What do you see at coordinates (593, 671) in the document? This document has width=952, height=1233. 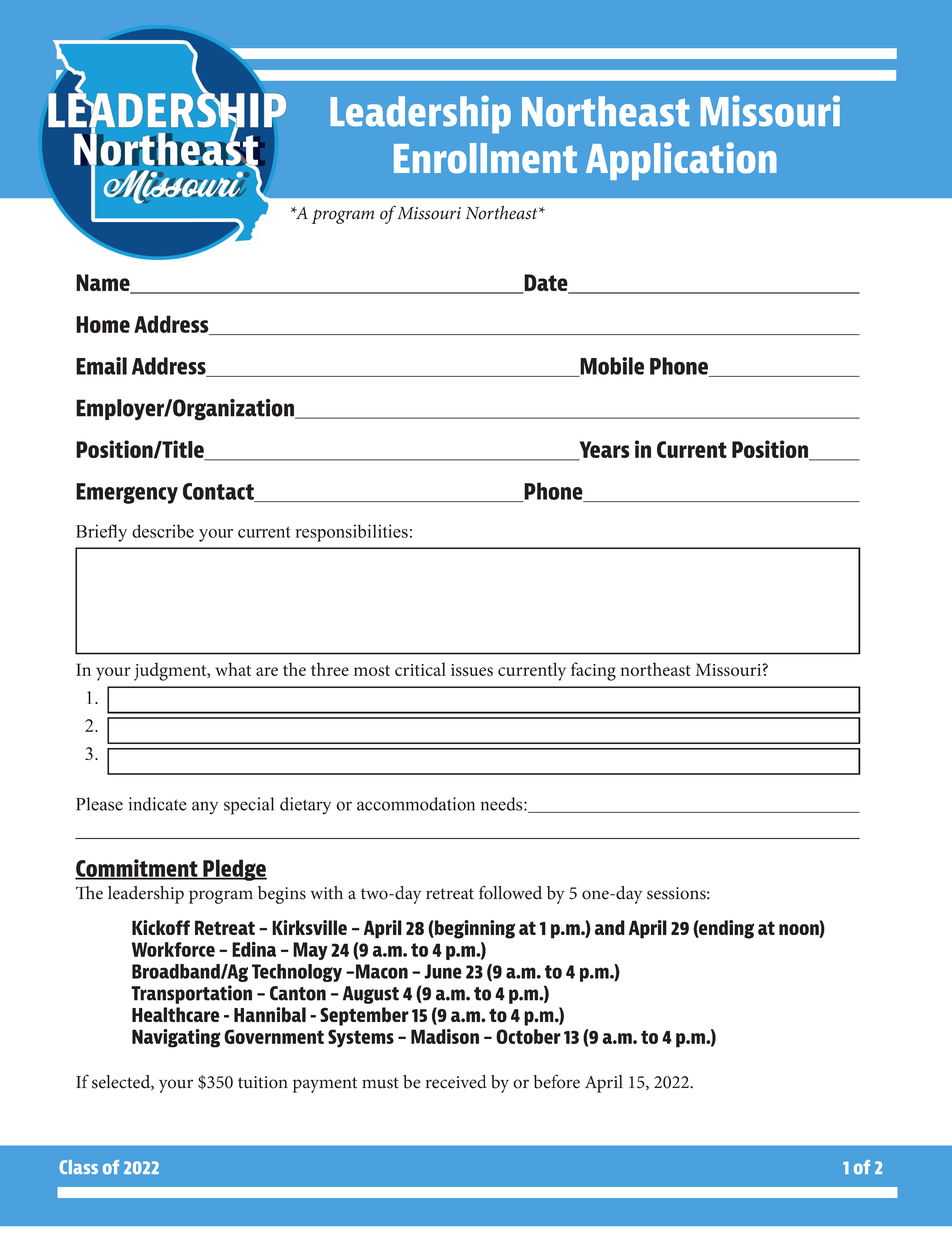 I see `facing` at bounding box center [593, 671].
